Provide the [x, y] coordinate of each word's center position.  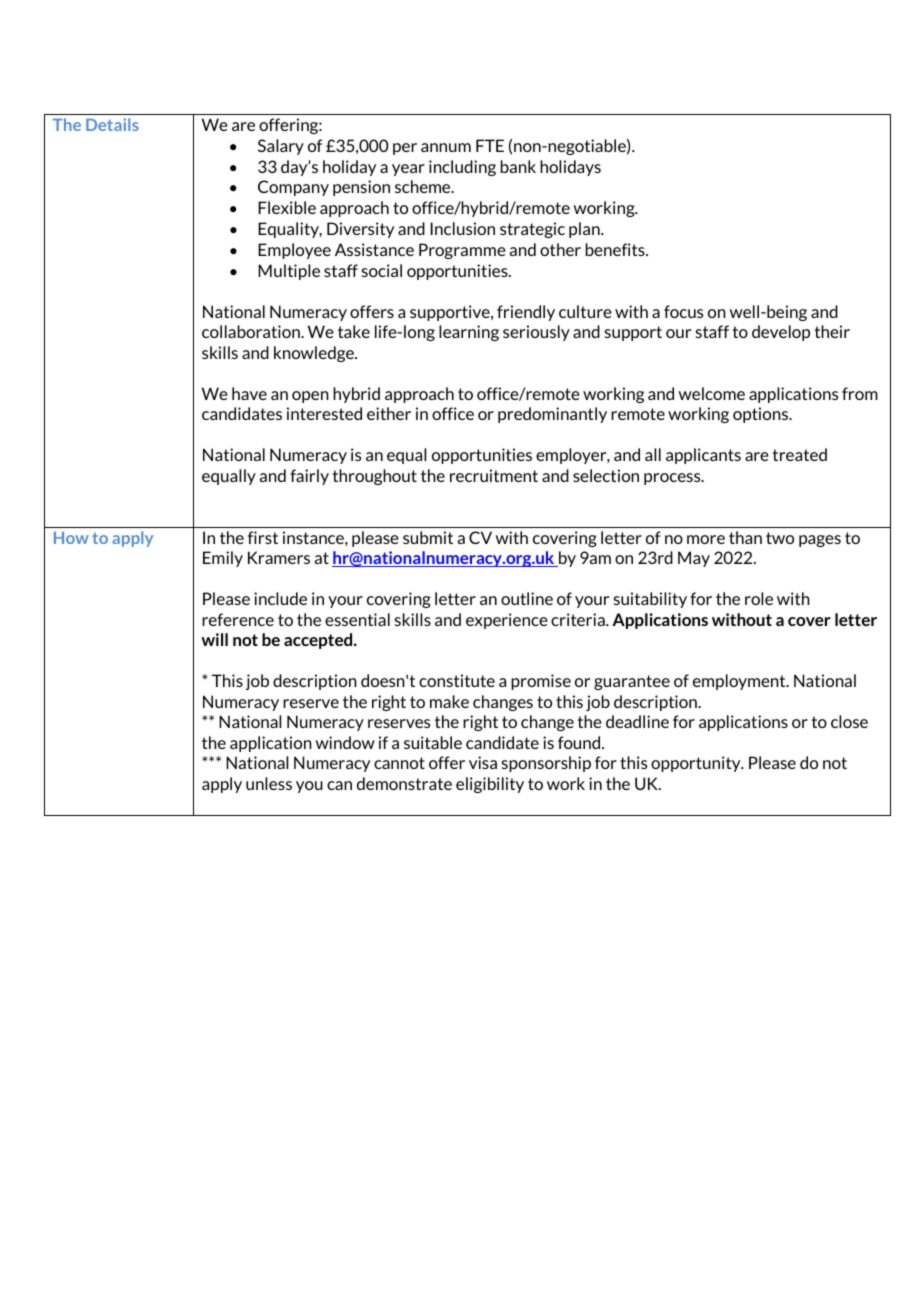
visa [483, 762]
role [759, 598]
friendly [526, 313]
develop [781, 333]
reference [238, 619]
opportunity [697, 764]
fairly [309, 477]
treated [799, 454]
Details [112, 124]
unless [269, 783]
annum [446, 147]
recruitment [494, 475]
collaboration [252, 331]
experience [507, 621]
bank [518, 166]
